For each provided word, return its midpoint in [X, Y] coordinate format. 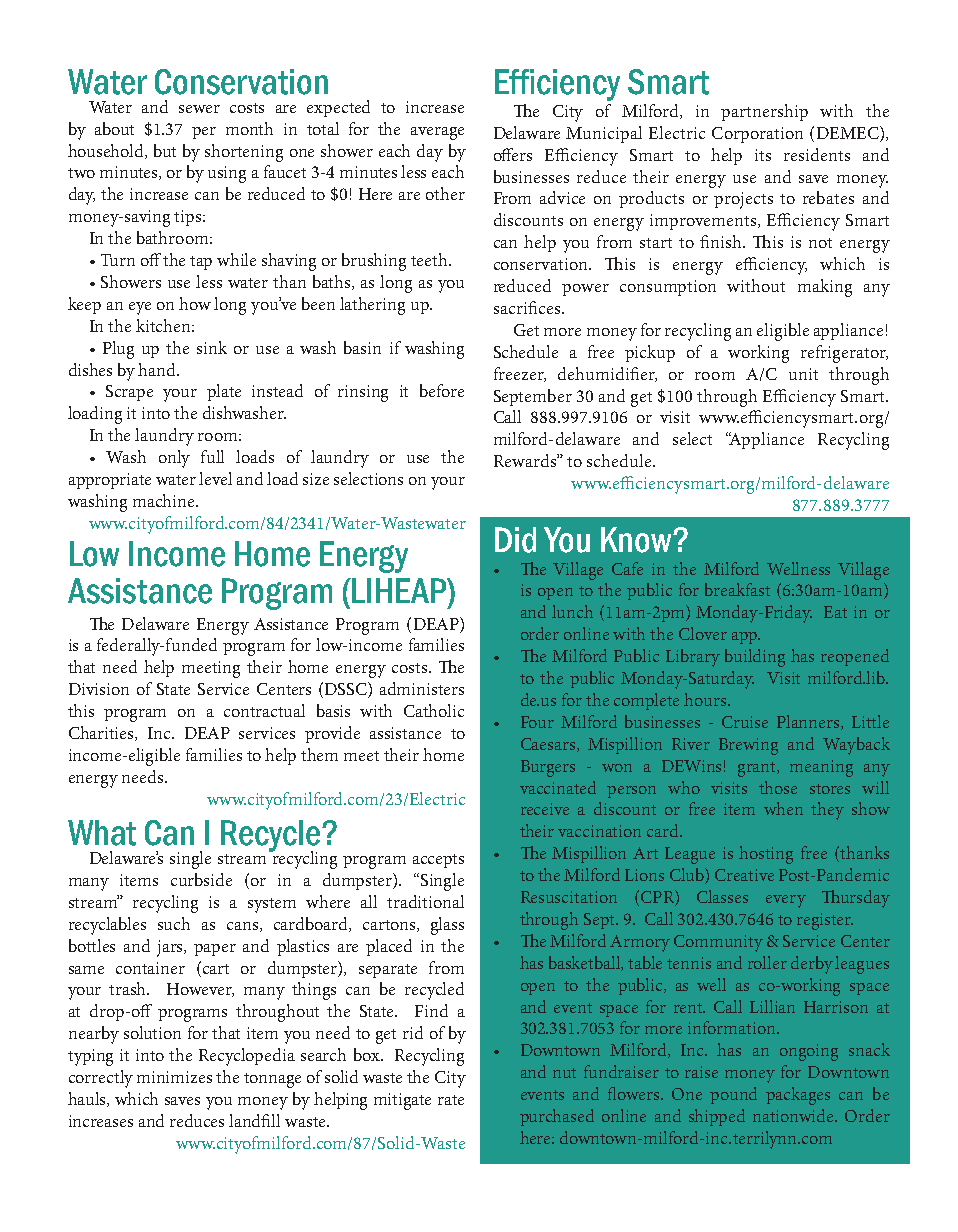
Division [99, 689]
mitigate [402, 1101]
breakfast [737, 589]
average [437, 133]
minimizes [174, 1077]
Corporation [757, 135]
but [165, 150]
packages [798, 1096]
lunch [572, 611]
